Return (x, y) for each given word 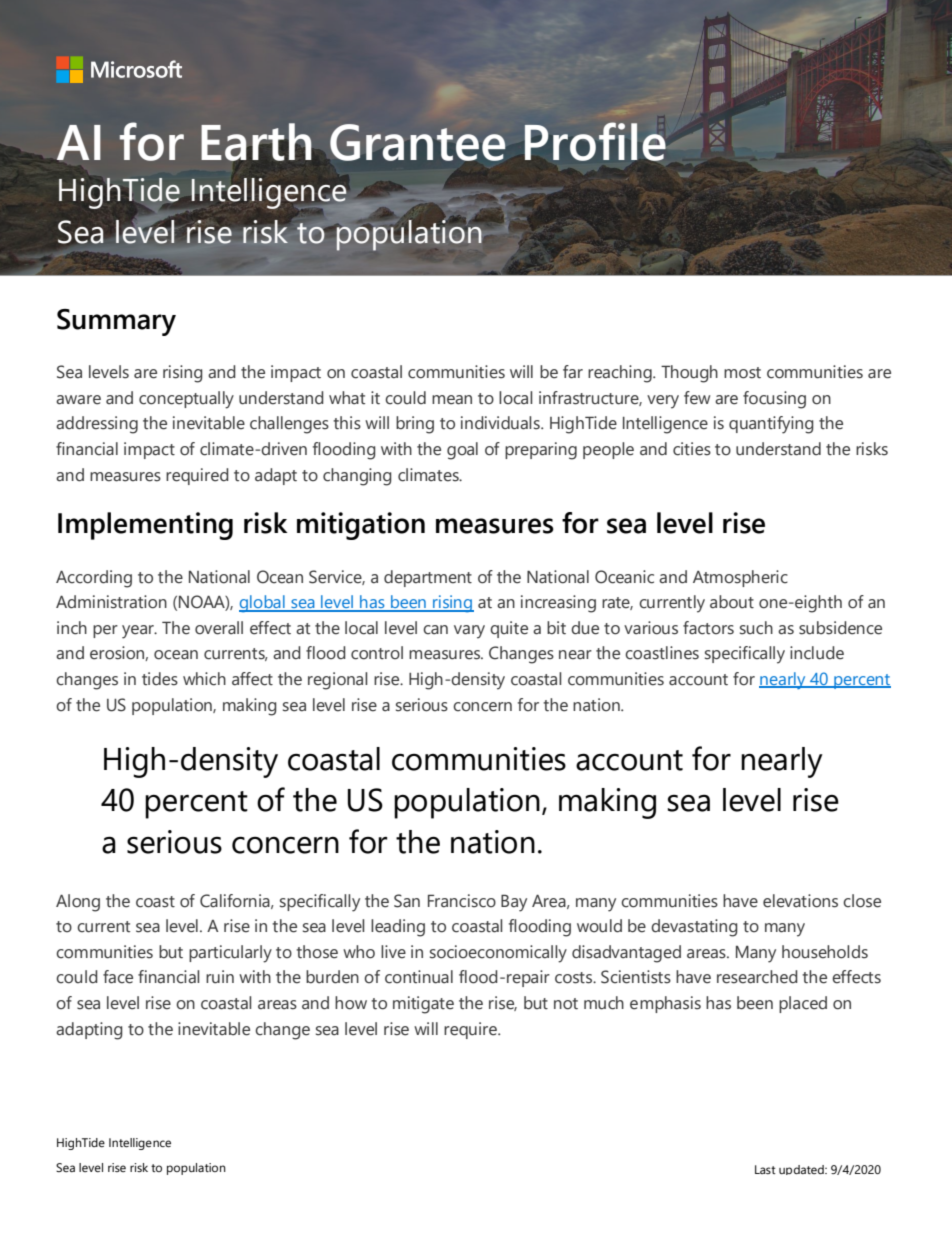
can (435, 630)
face (118, 977)
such (756, 628)
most (742, 373)
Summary (116, 322)
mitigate (423, 1005)
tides (160, 679)
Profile (594, 142)
